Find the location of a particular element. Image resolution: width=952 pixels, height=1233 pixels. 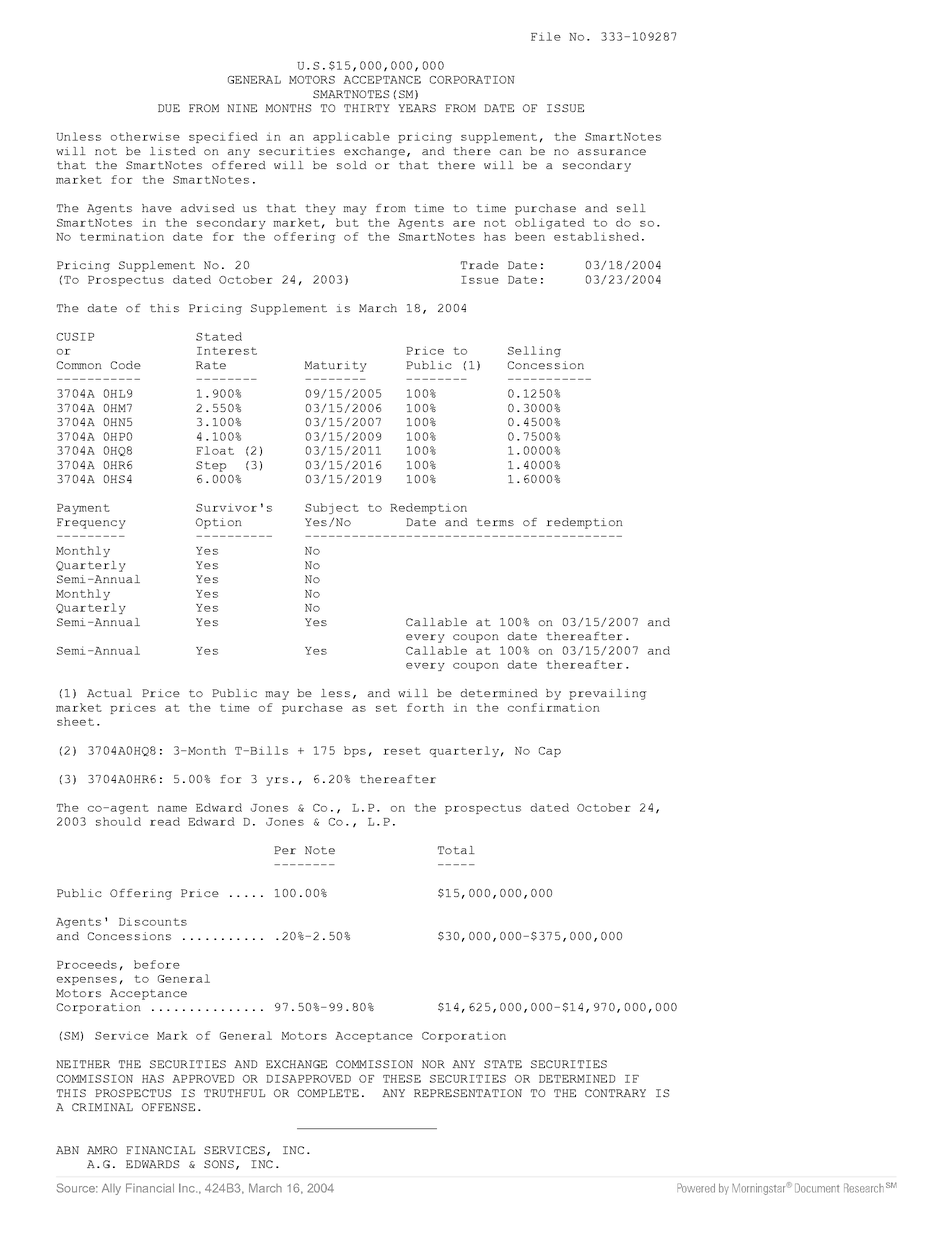

established is located at coordinates (596, 236).
